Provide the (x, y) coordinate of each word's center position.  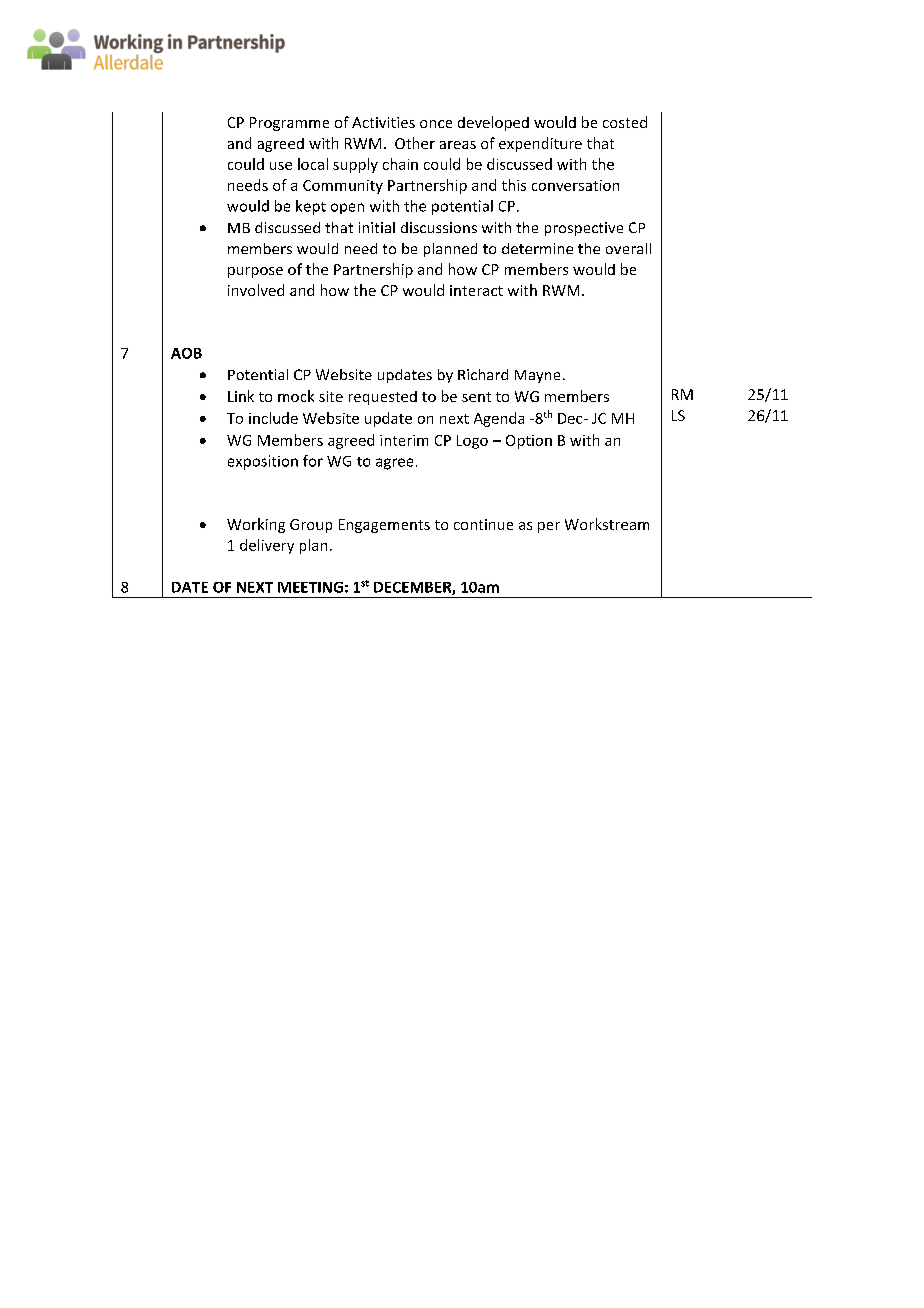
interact (476, 290)
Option (529, 442)
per (549, 527)
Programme (289, 124)
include (273, 418)
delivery (267, 546)
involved (256, 290)
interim (404, 440)
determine (537, 248)
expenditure (540, 144)
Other (415, 143)
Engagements (384, 526)
